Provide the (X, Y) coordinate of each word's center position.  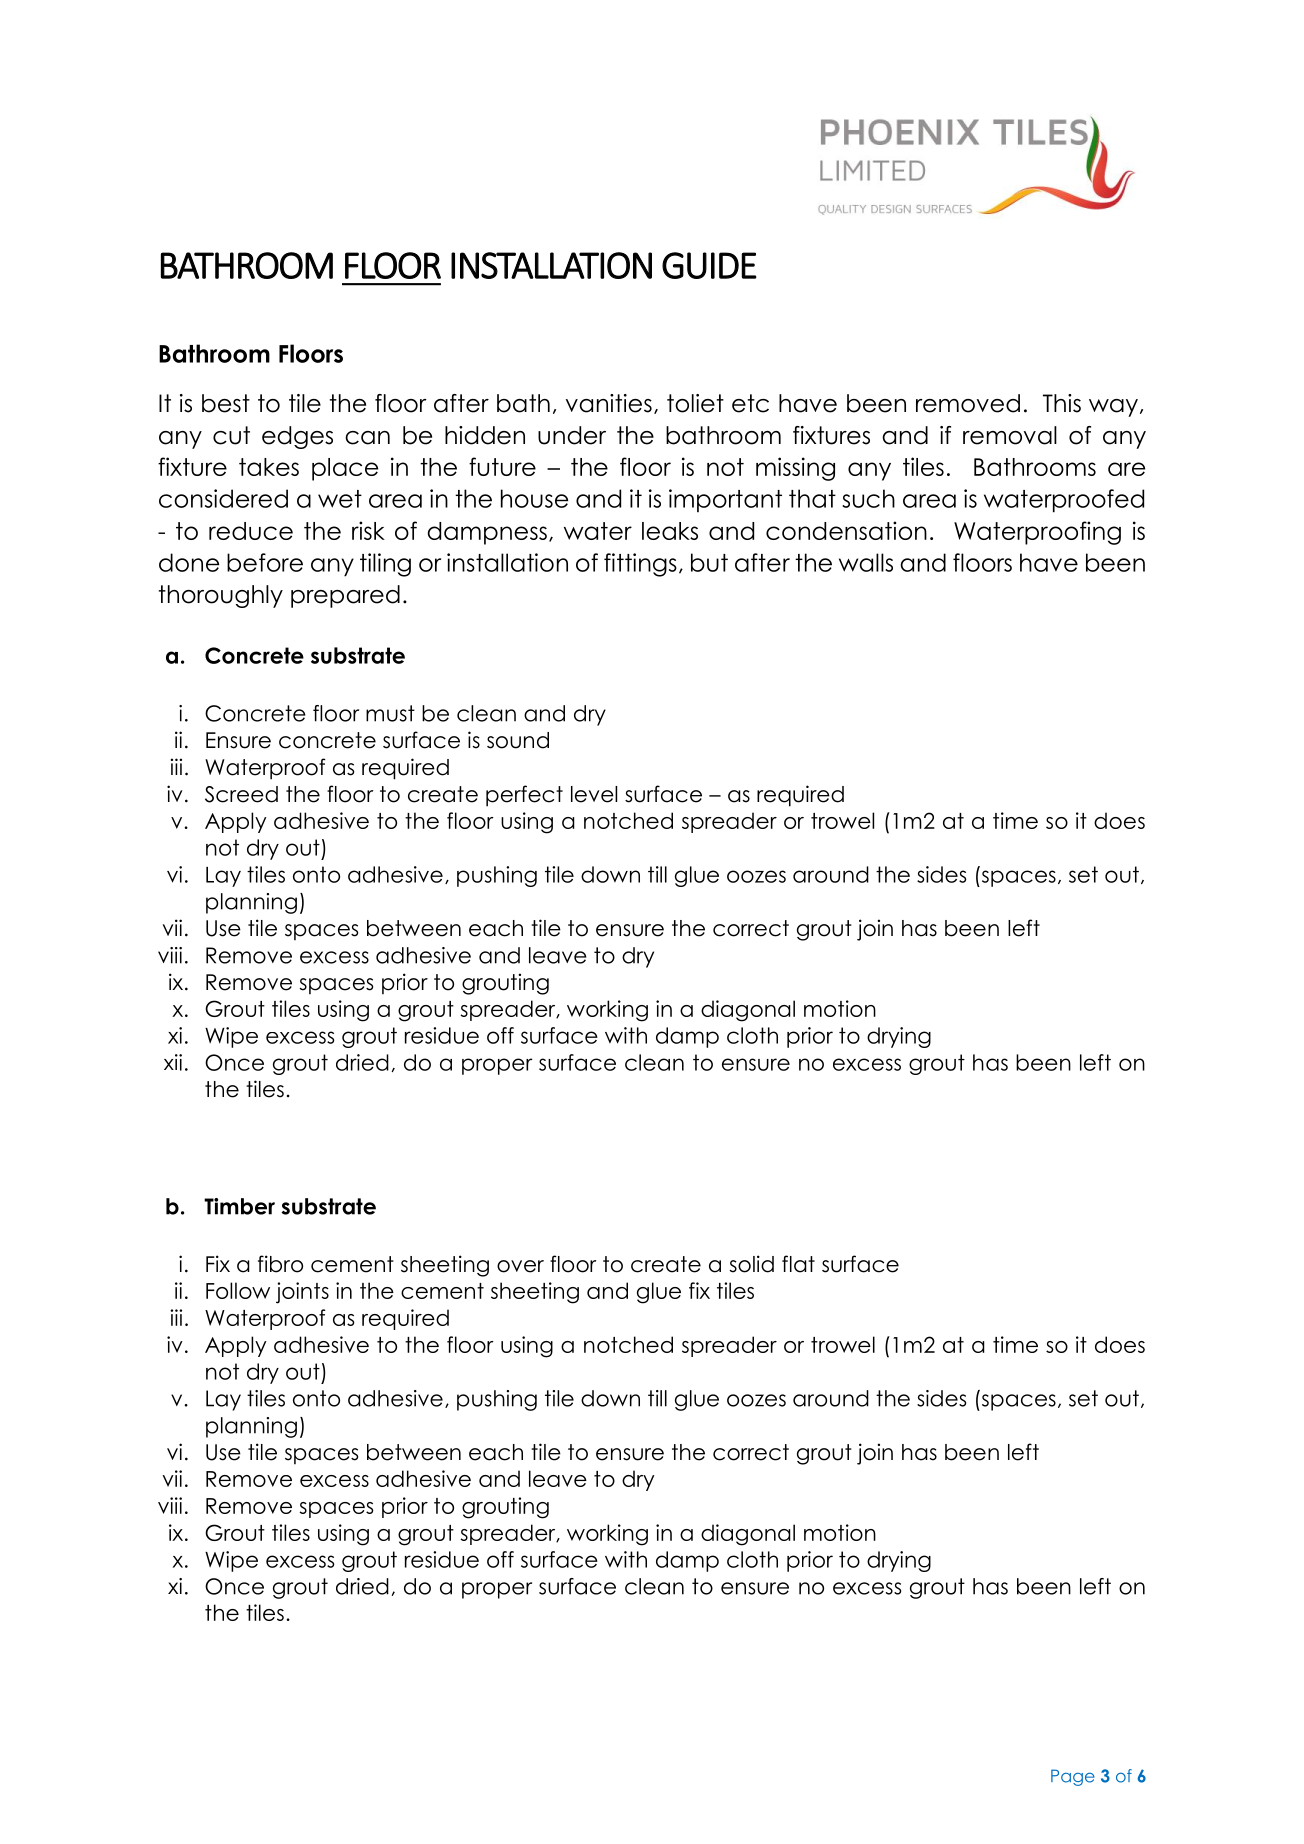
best (226, 403)
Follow (238, 1290)
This (1062, 403)
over (520, 1266)
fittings (640, 565)
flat (798, 1264)
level (594, 794)
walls (866, 562)
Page (1073, 1777)
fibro (280, 1264)
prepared (345, 596)
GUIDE (709, 265)
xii (173, 1062)
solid (752, 1264)
